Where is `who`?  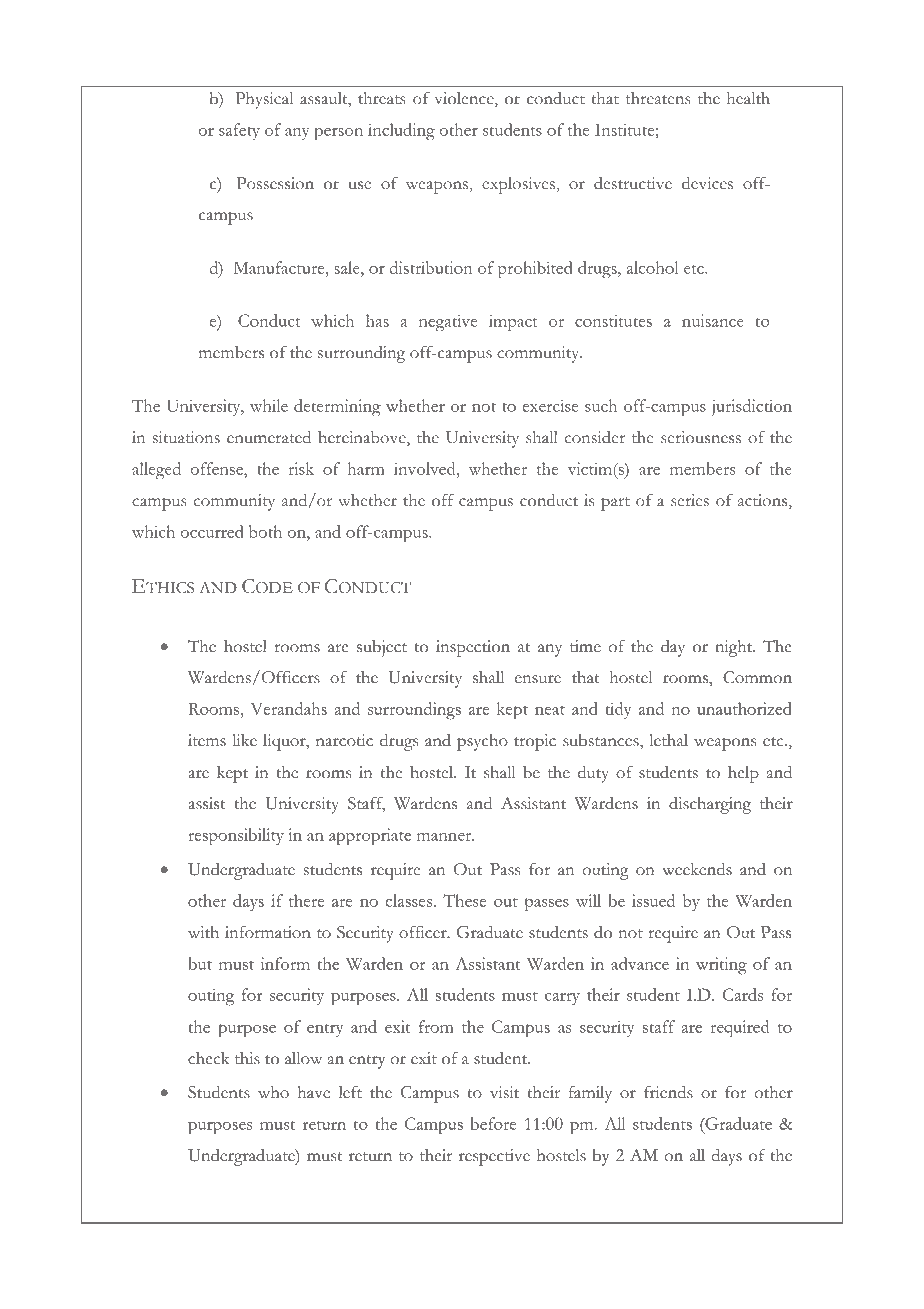 who is located at coordinates (273, 1092).
